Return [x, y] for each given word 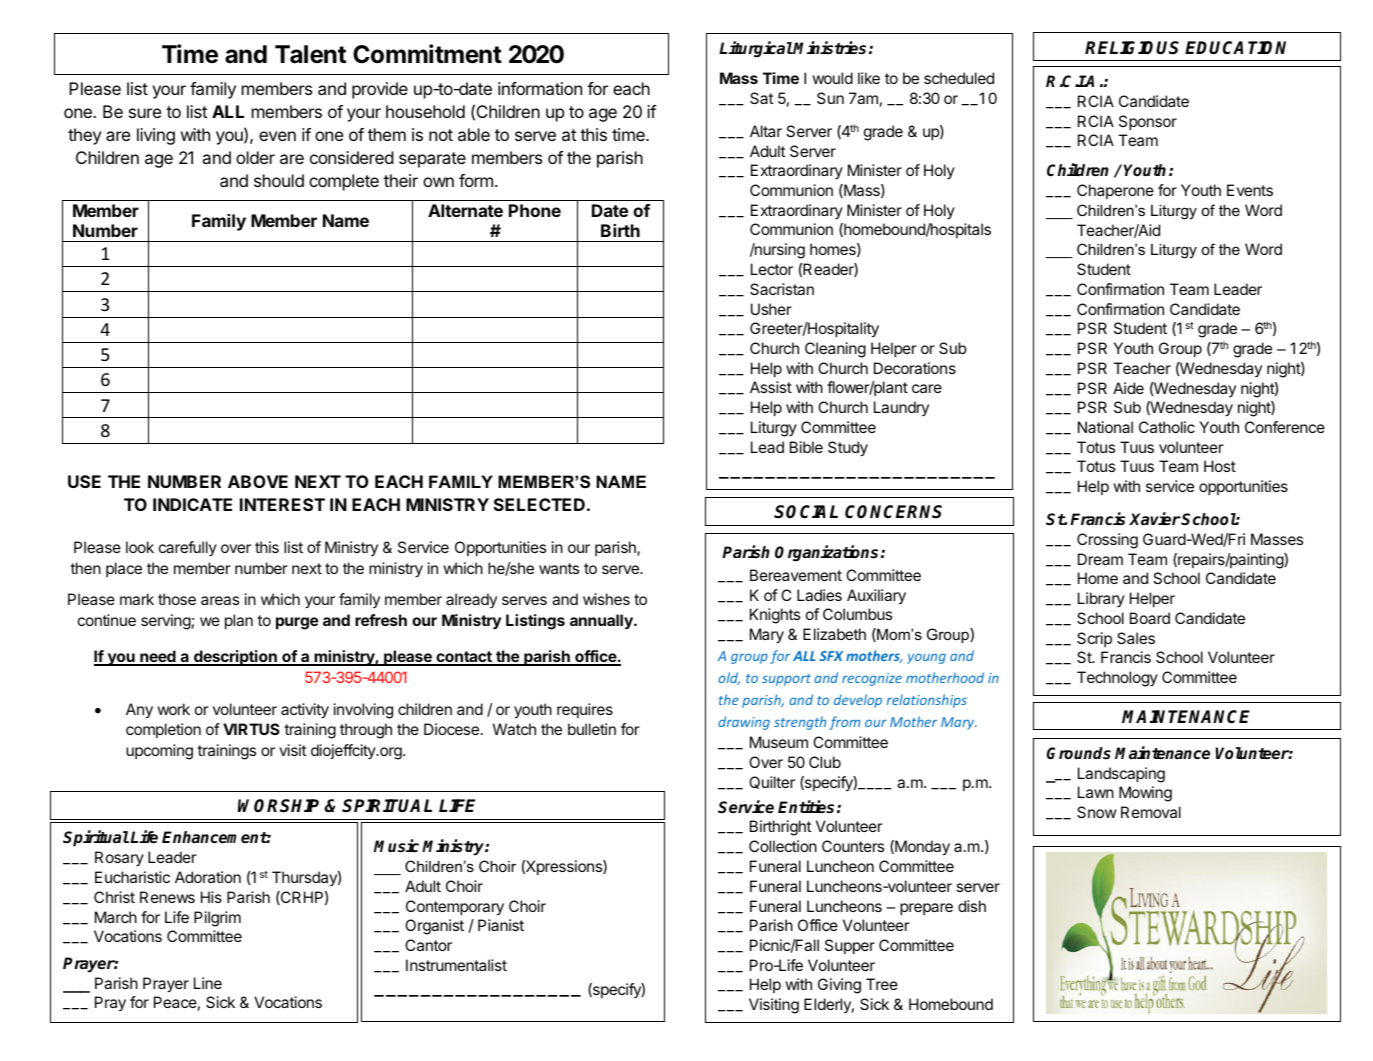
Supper [850, 946]
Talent [310, 54]
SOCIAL [806, 512]
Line [208, 983]
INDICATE [192, 504]
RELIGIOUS [1132, 48]
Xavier [1155, 519]
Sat [761, 98]
